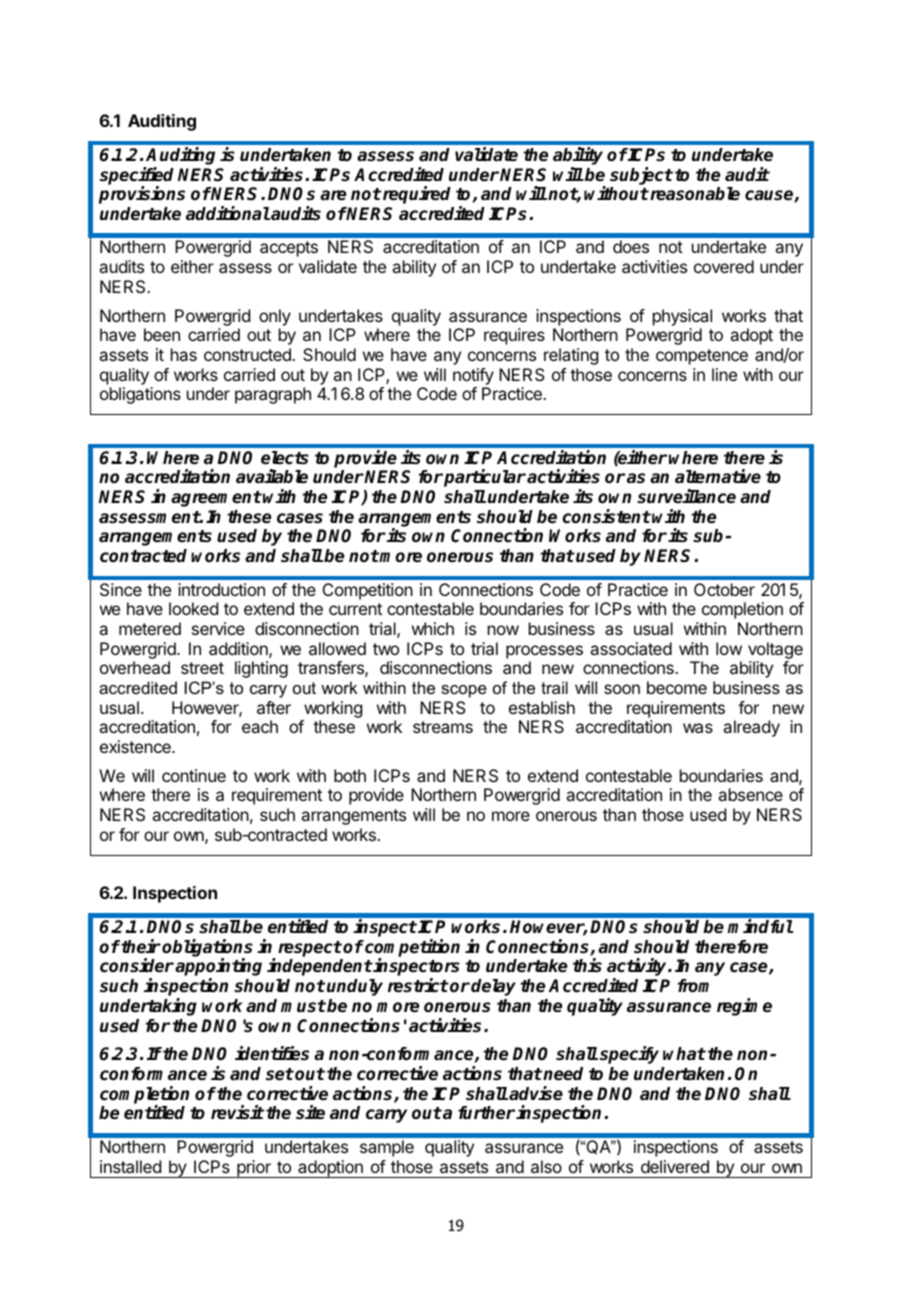 Image resolution: width=924 pixels, height=1308 pixels. What do you see at coordinates (641, 176) in the screenshot?
I see `subject` at bounding box center [641, 176].
